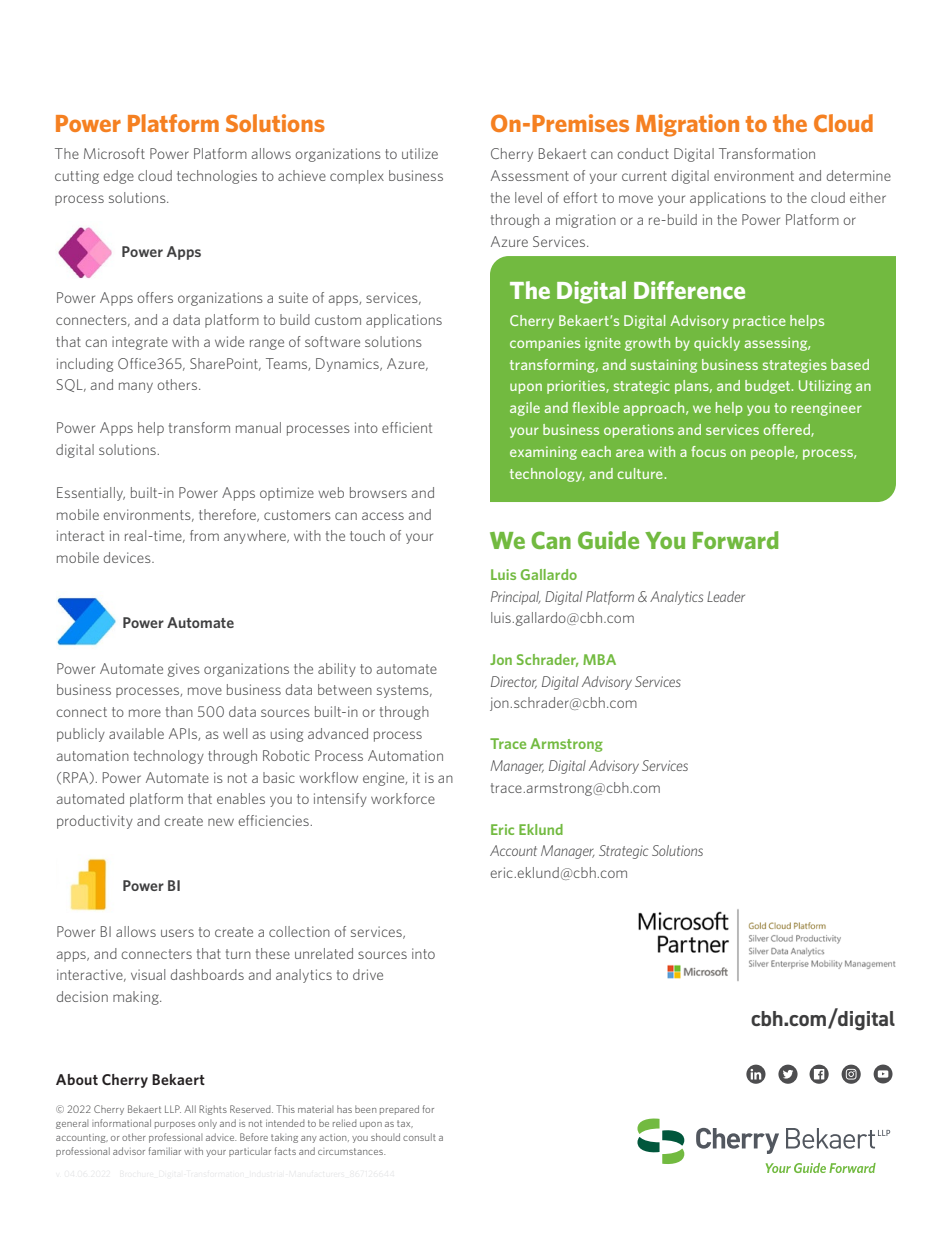  What do you see at coordinates (726, 596) in the document?
I see `Leader` at bounding box center [726, 596].
